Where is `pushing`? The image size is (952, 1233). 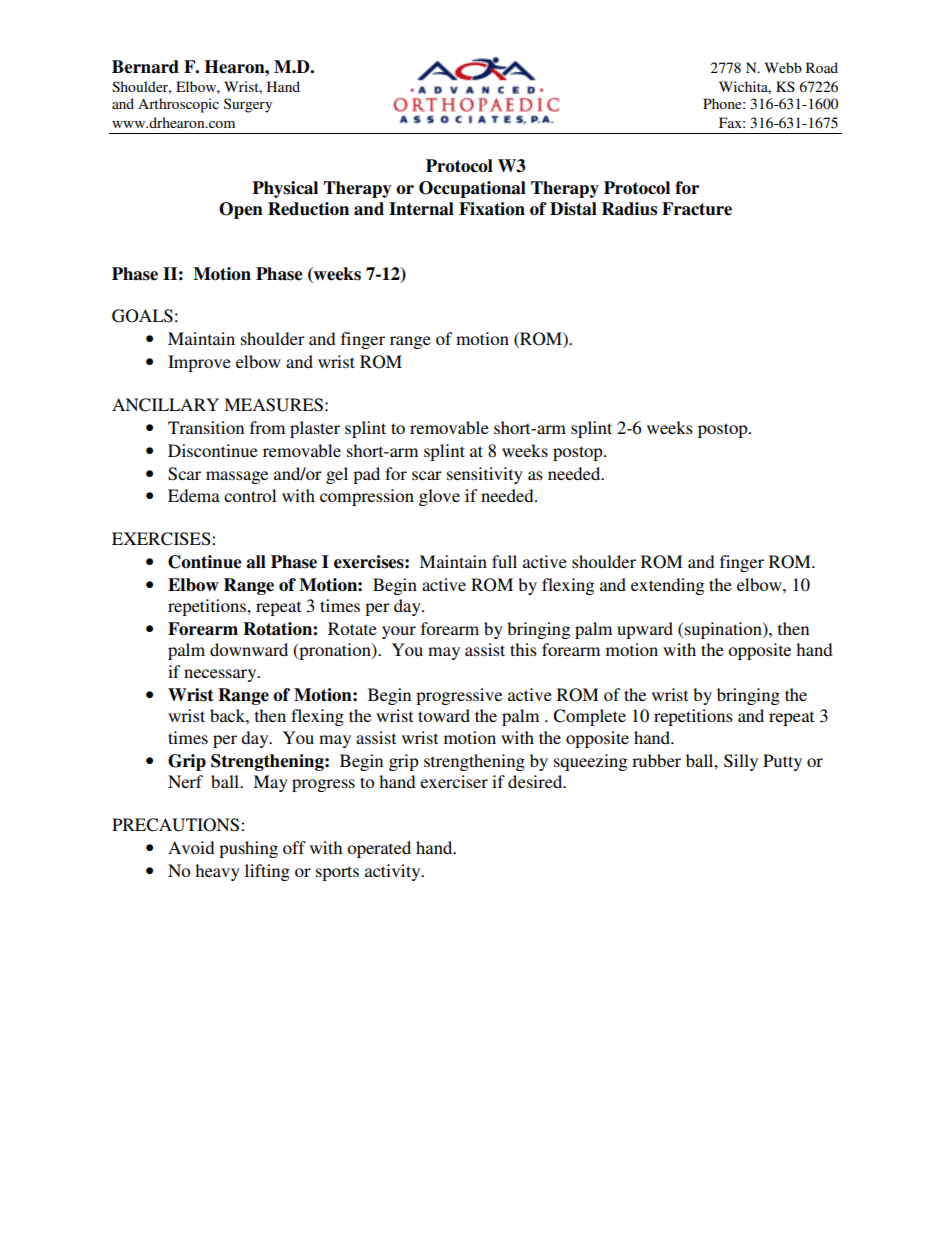
pushing is located at coordinates (248, 849).
